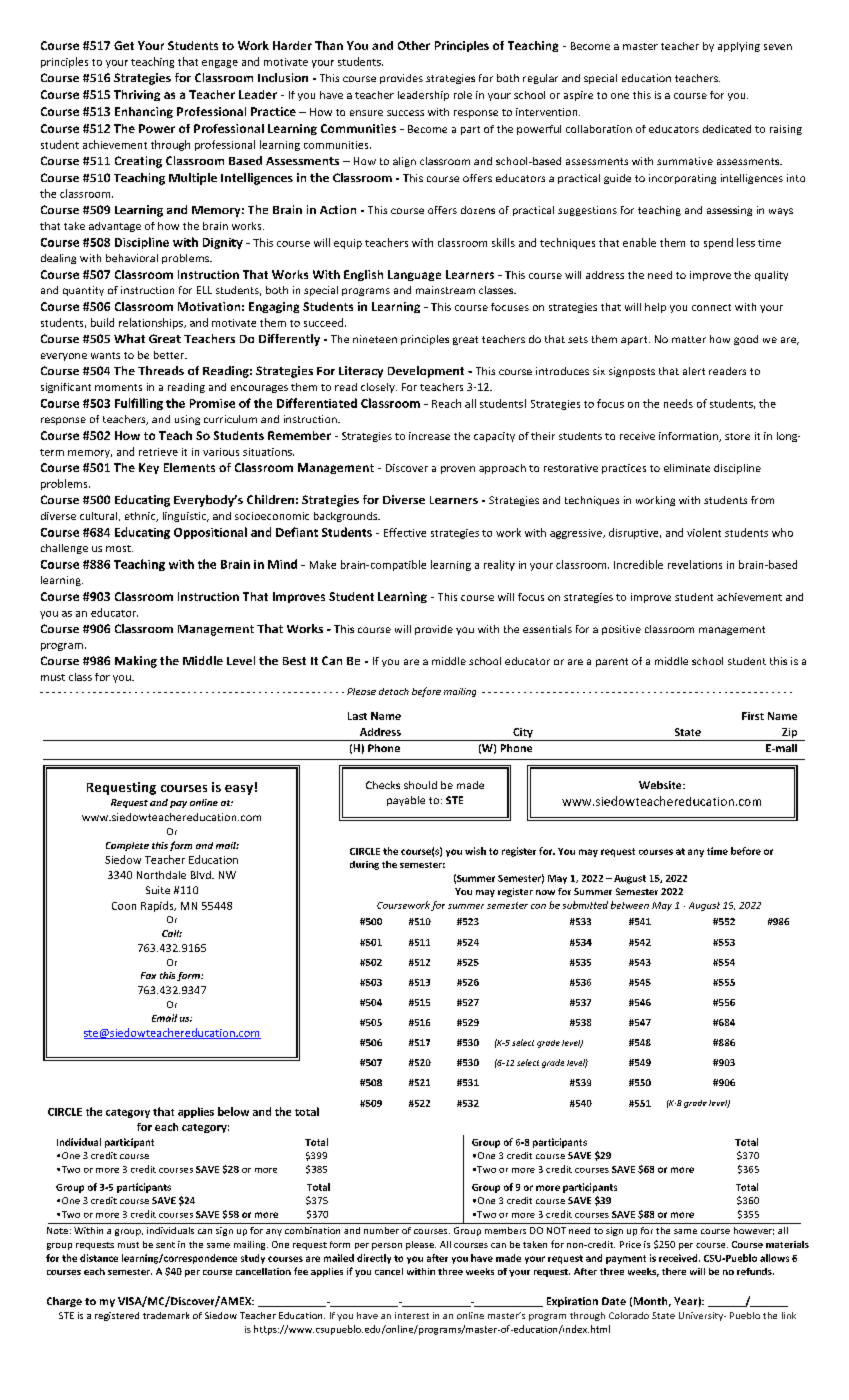 This screenshot has height=1400, width=849. What do you see at coordinates (694, 371) in the screenshot?
I see `alert` at bounding box center [694, 371].
